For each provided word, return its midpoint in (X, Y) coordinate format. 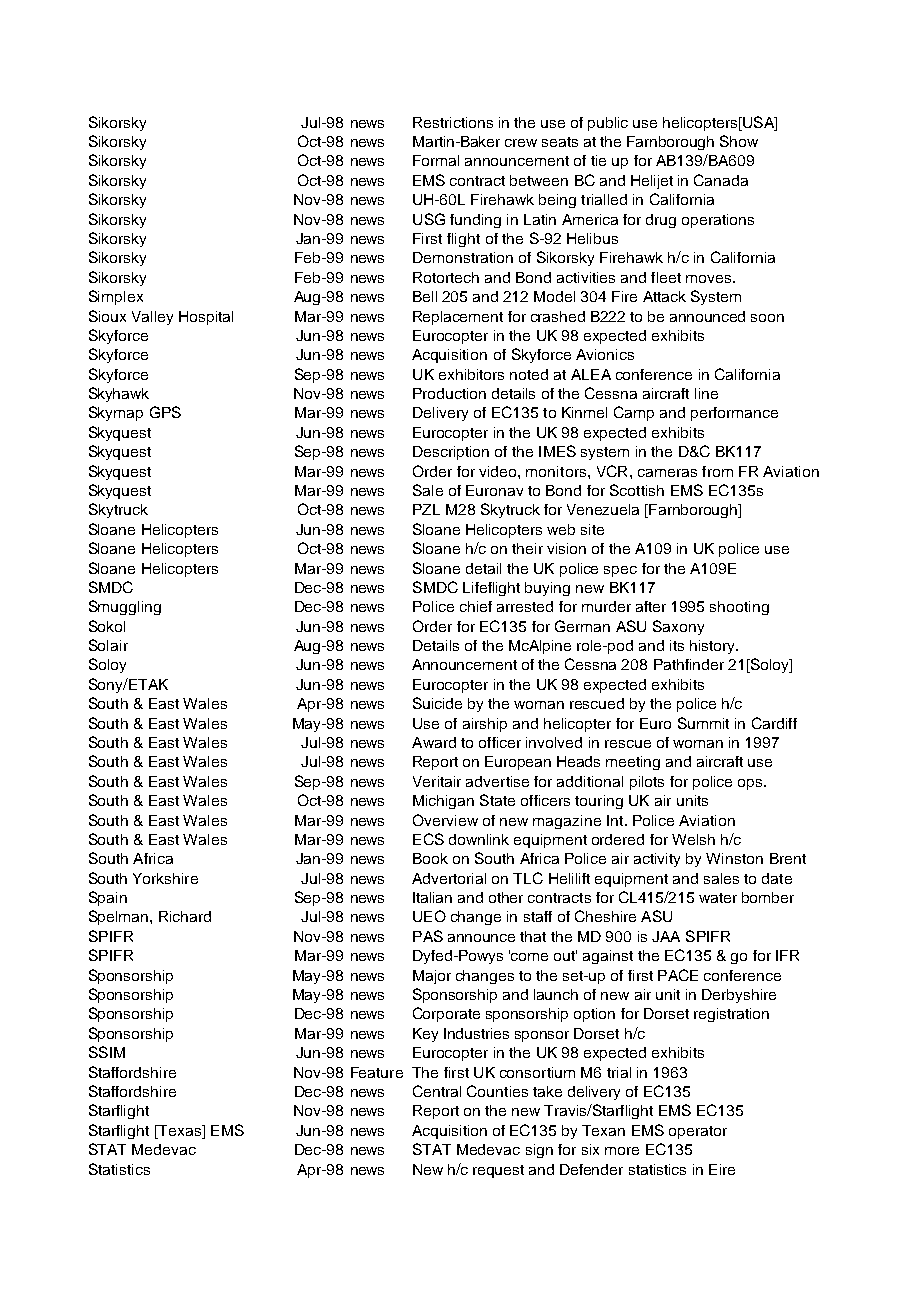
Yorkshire (165, 878)
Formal (436, 160)
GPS (165, 412)
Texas (179, 1130)
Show (739, 141)
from (717, 471)
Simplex (116, 297)
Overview (445, 820)
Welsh (693, 839)
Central (437, 1091)
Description (451, 453)
